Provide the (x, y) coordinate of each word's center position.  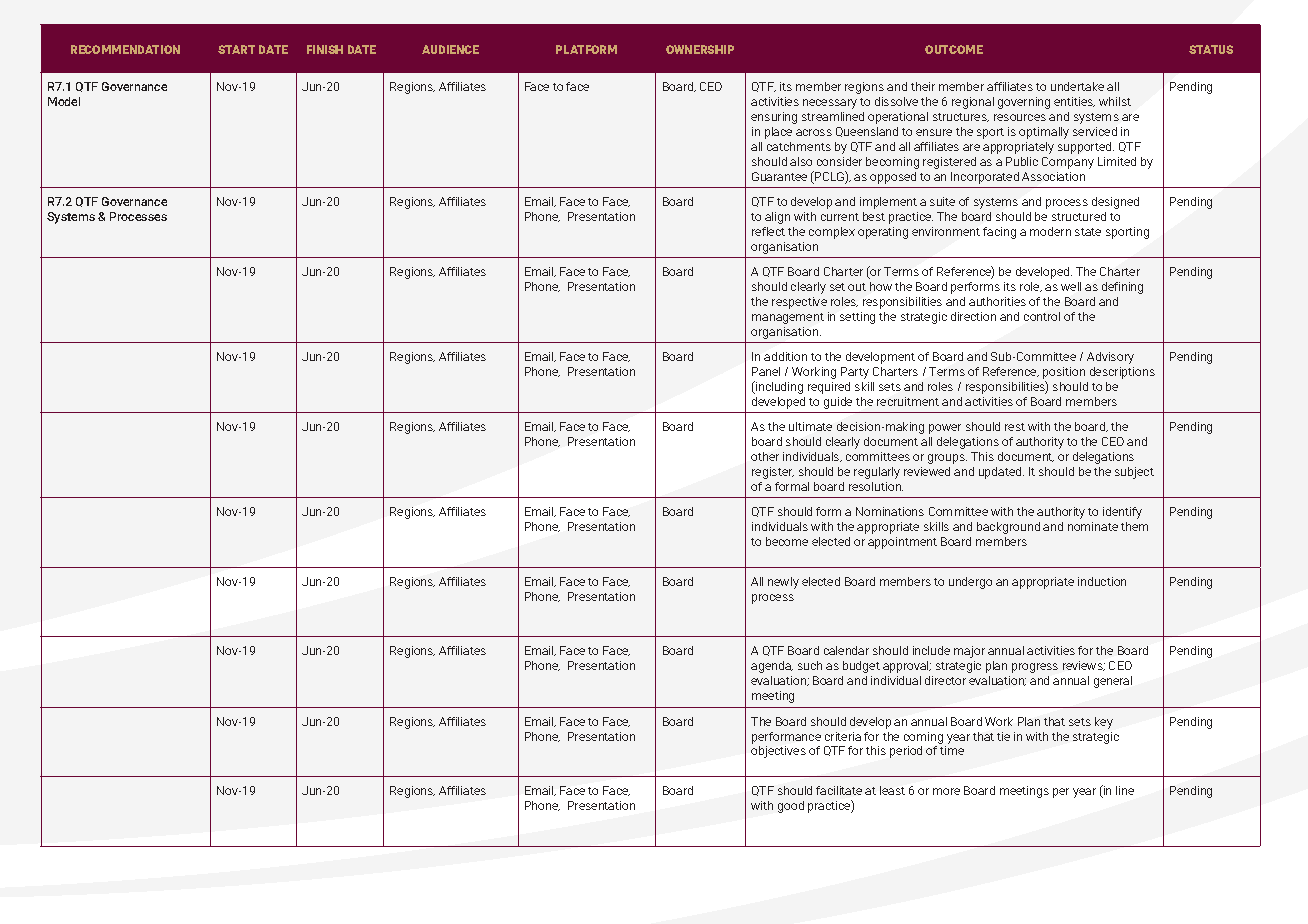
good (791, 807)
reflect (768, 231)
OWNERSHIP (700, 49)
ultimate (810, 426)
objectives (778, 752)
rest (1015, 427)
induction (1102, 581)
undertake (1077, 86)
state (1088, 232)
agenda (772, 667)
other (765, 456)
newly (783, 583)
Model (64, 101)
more (946, 791)
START (236, 49)
